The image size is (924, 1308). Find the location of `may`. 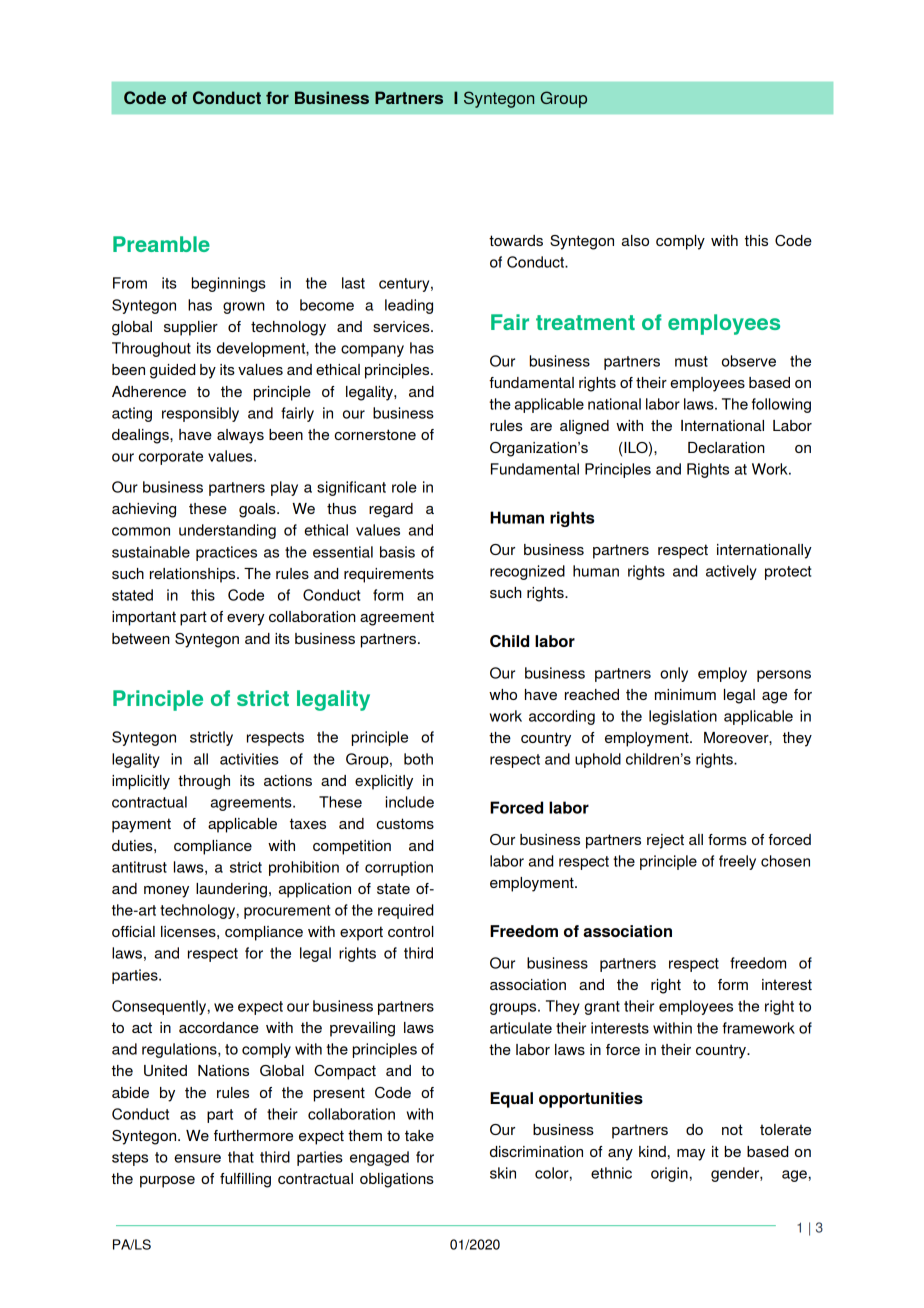

may is located at coordinates (691, 1155).
